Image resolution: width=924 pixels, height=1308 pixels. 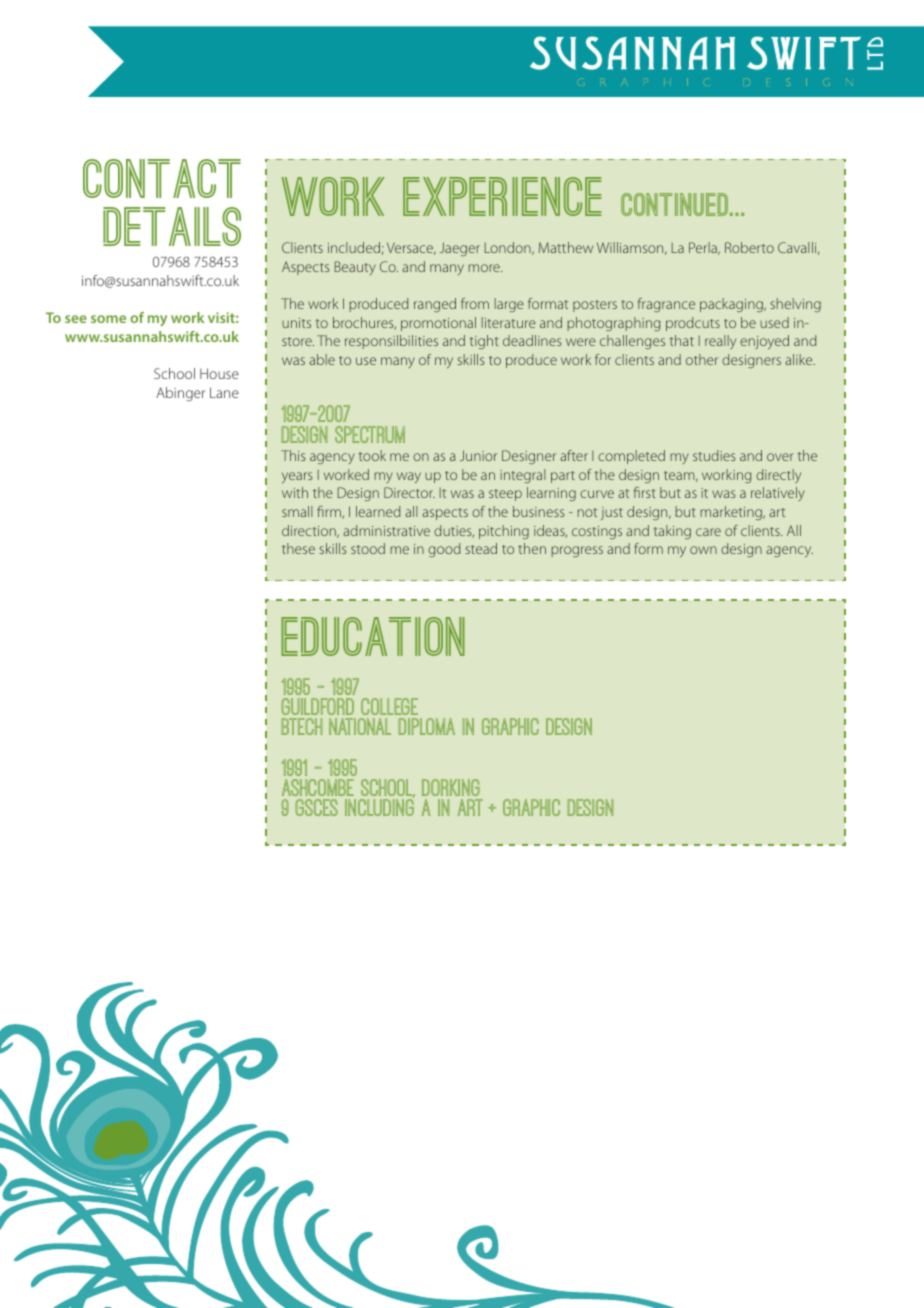 I want to click on good, so click(x=444, y=550).
